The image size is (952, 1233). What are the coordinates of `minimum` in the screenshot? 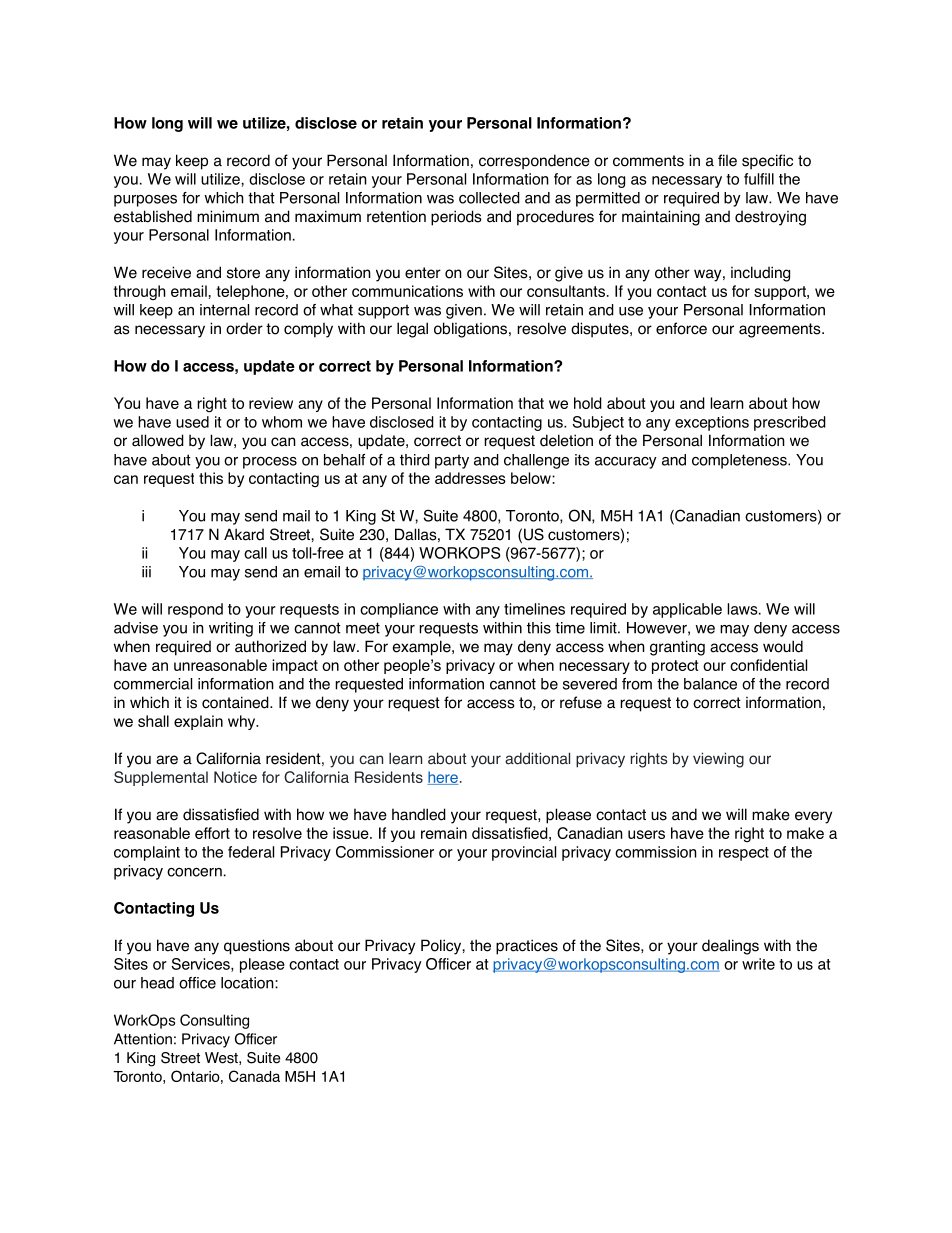 It's located at (228, 216).
